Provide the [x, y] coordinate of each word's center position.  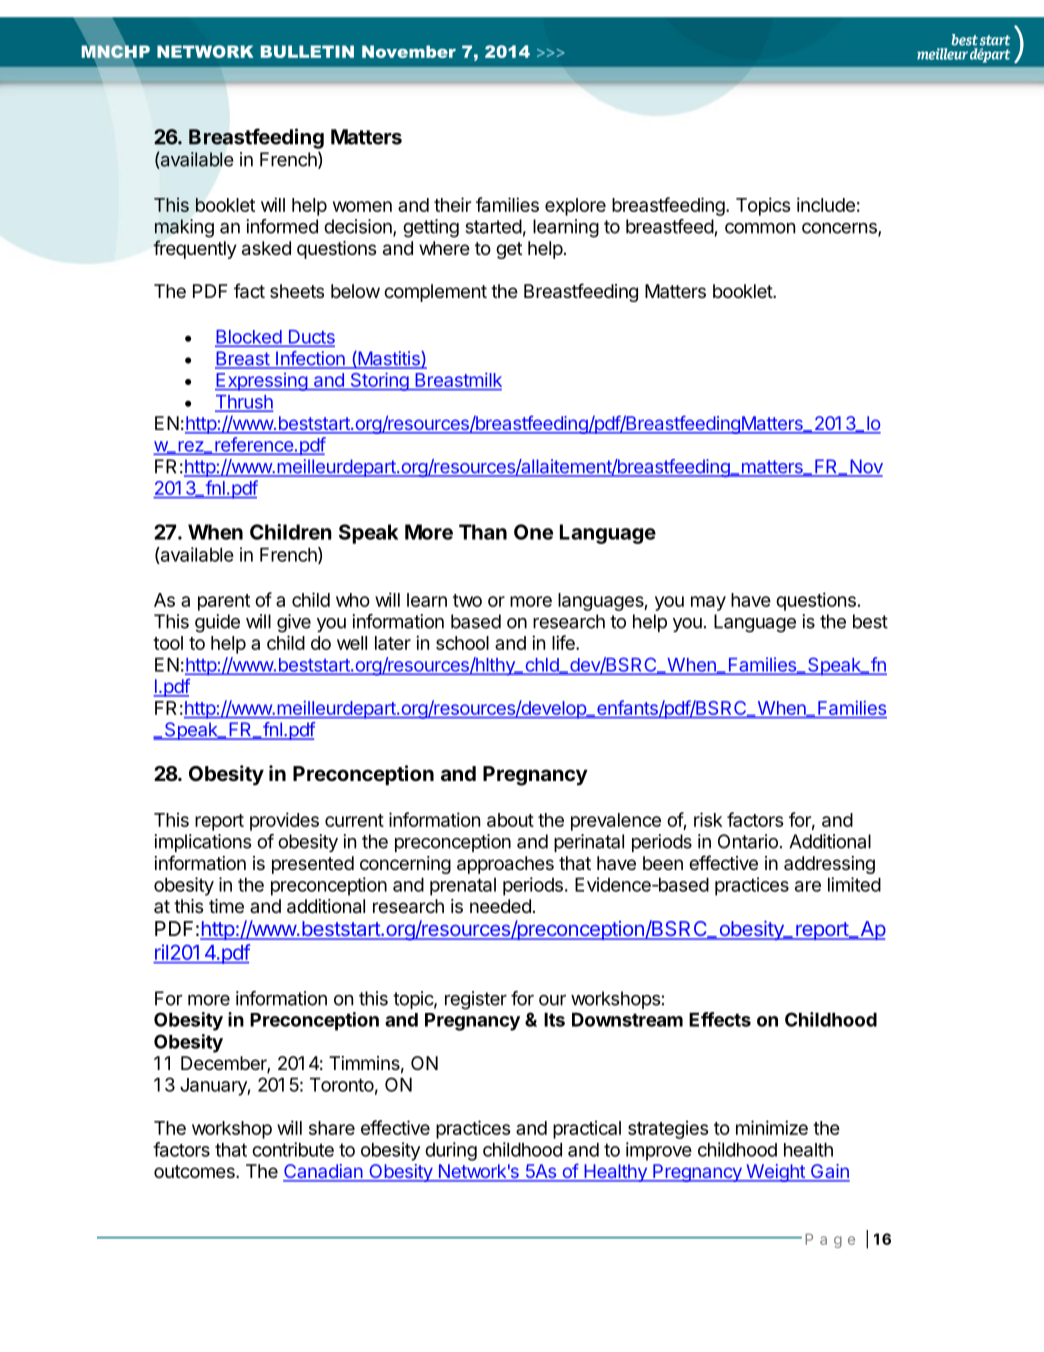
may [708, 603]
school [462, 643]
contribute [293, 1149]
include [826, 204]
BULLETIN [307, 51]
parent [224, 602]
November [409, 51]
